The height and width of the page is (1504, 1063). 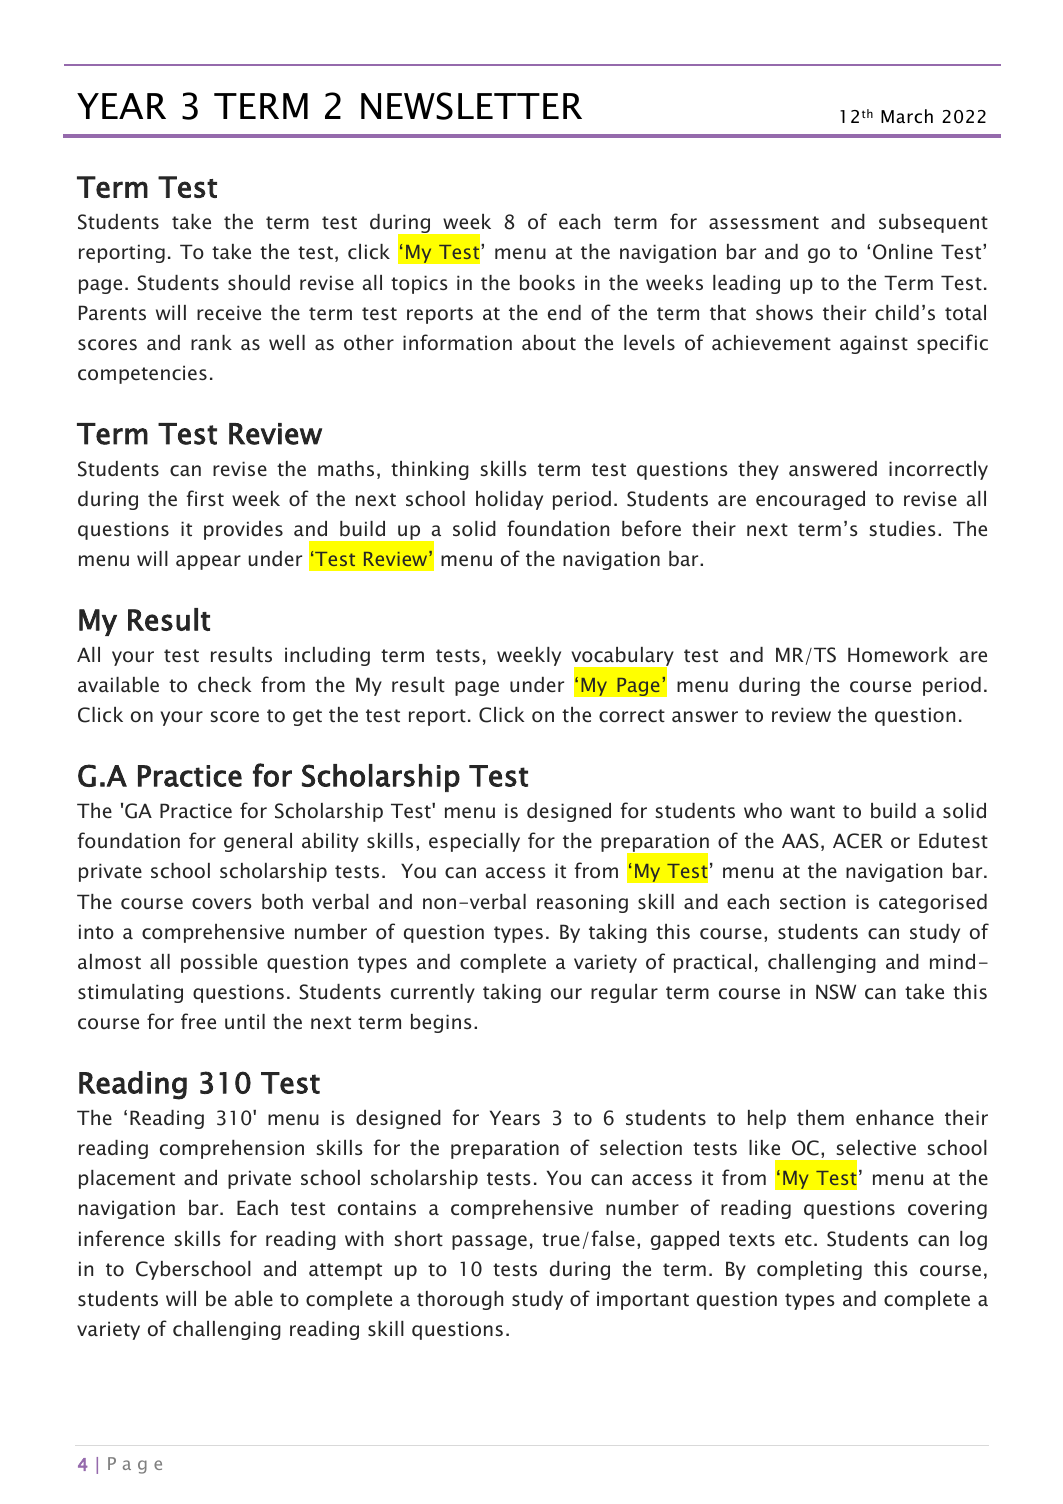 What do you see at coordinates (121, 1238) in the page?
I see `inference` at bounding box center [121, 1238].
